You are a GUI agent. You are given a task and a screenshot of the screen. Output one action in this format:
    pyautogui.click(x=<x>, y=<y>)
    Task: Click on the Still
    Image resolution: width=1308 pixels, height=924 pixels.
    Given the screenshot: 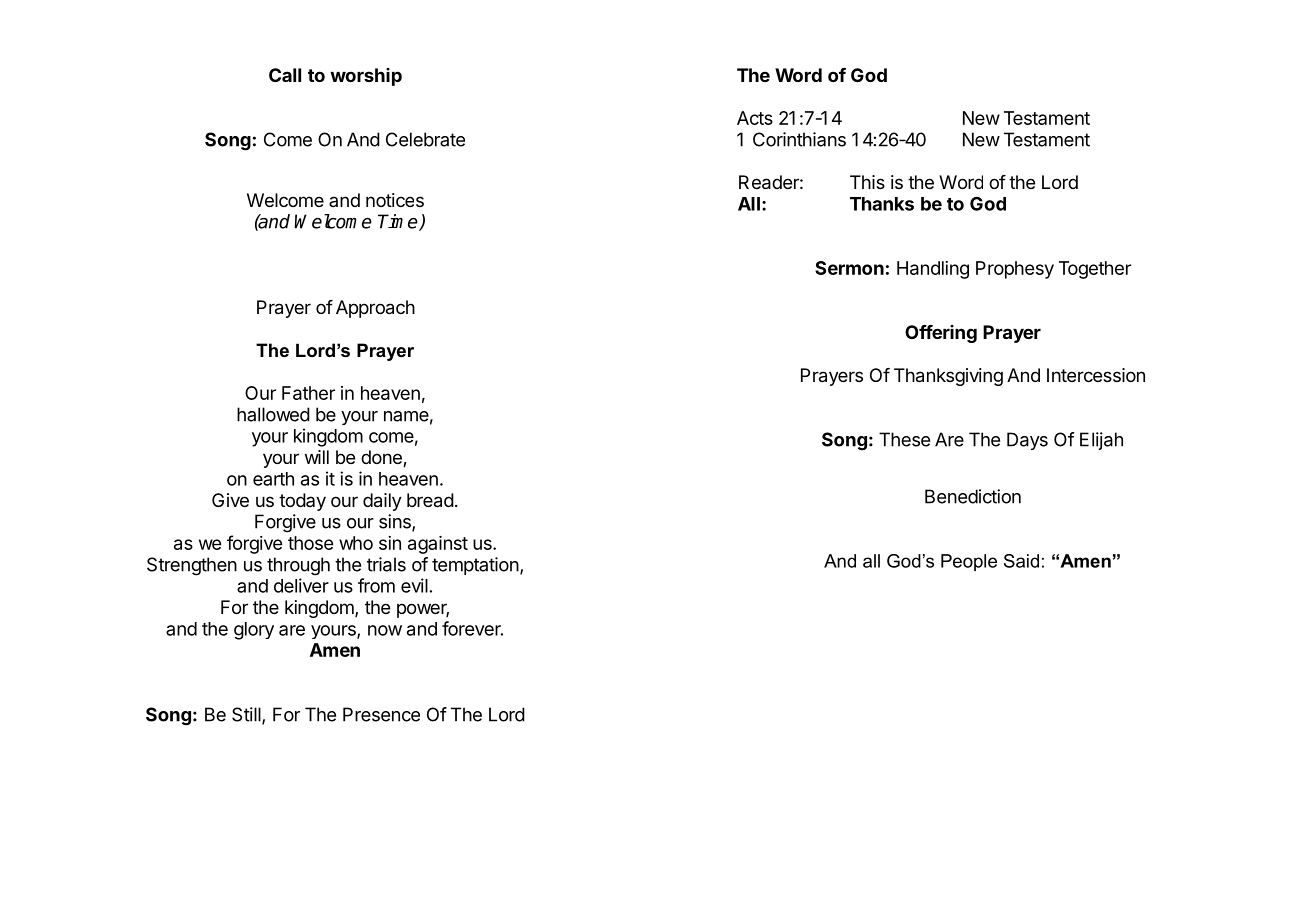 What is the action you would take?
    pyautogui.click(x=247, y=715)
